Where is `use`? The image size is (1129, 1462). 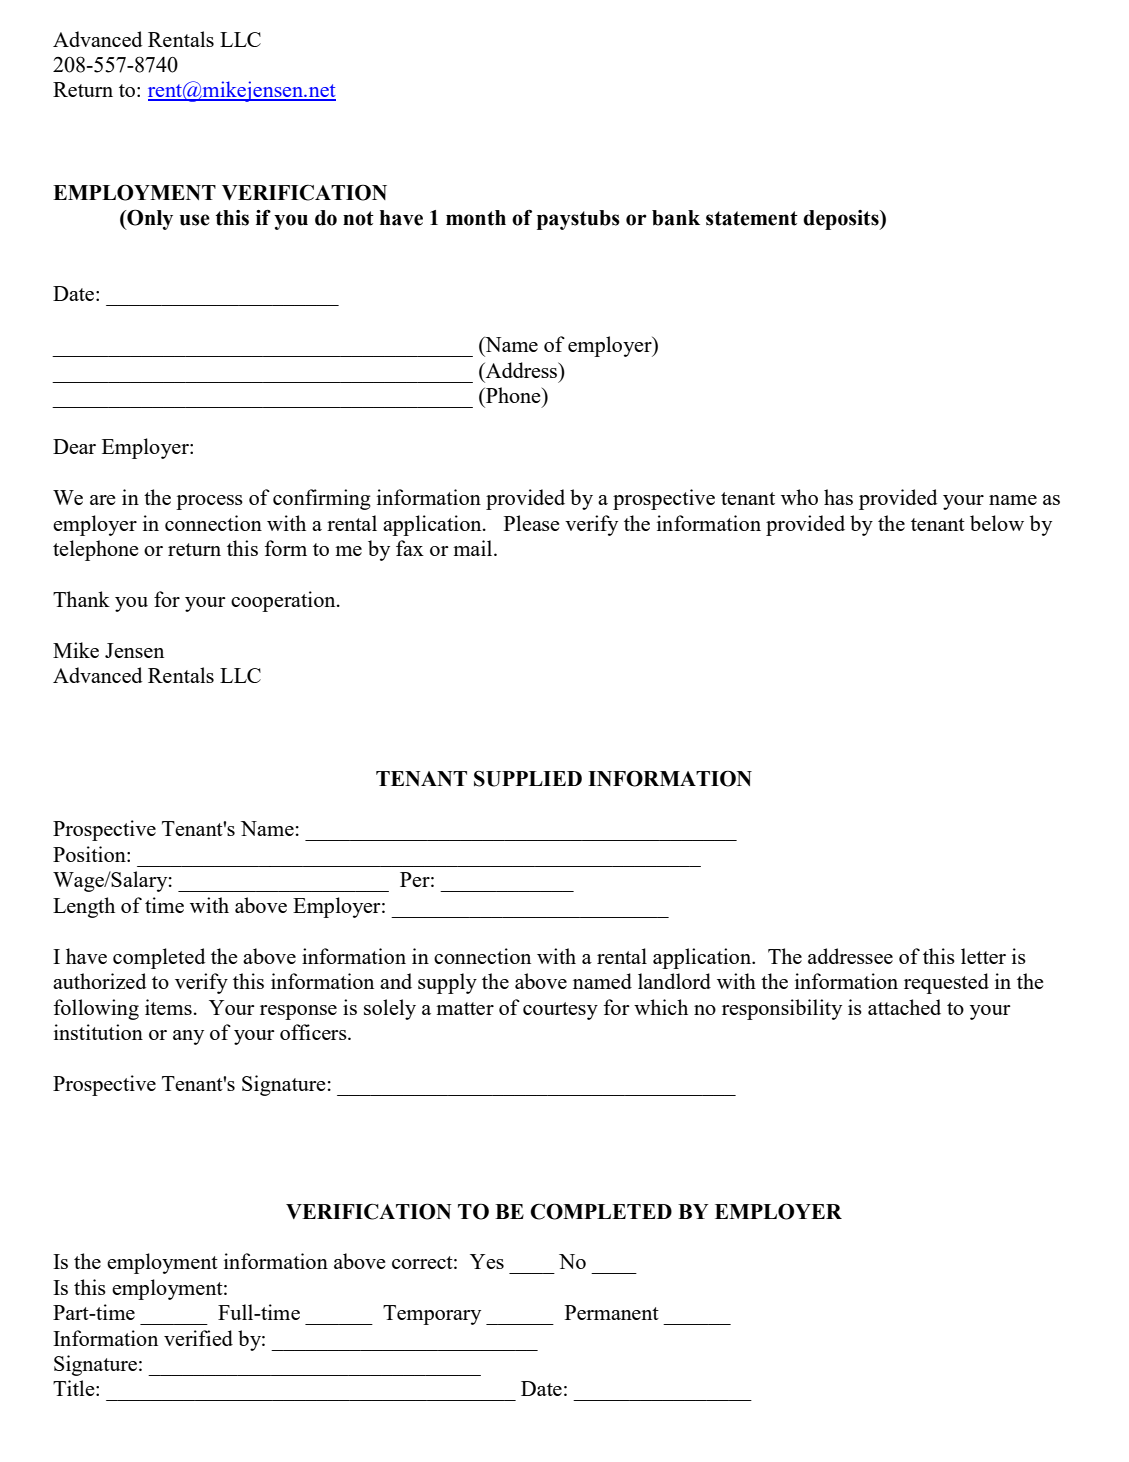 use is located at coordinates (195, 220).
